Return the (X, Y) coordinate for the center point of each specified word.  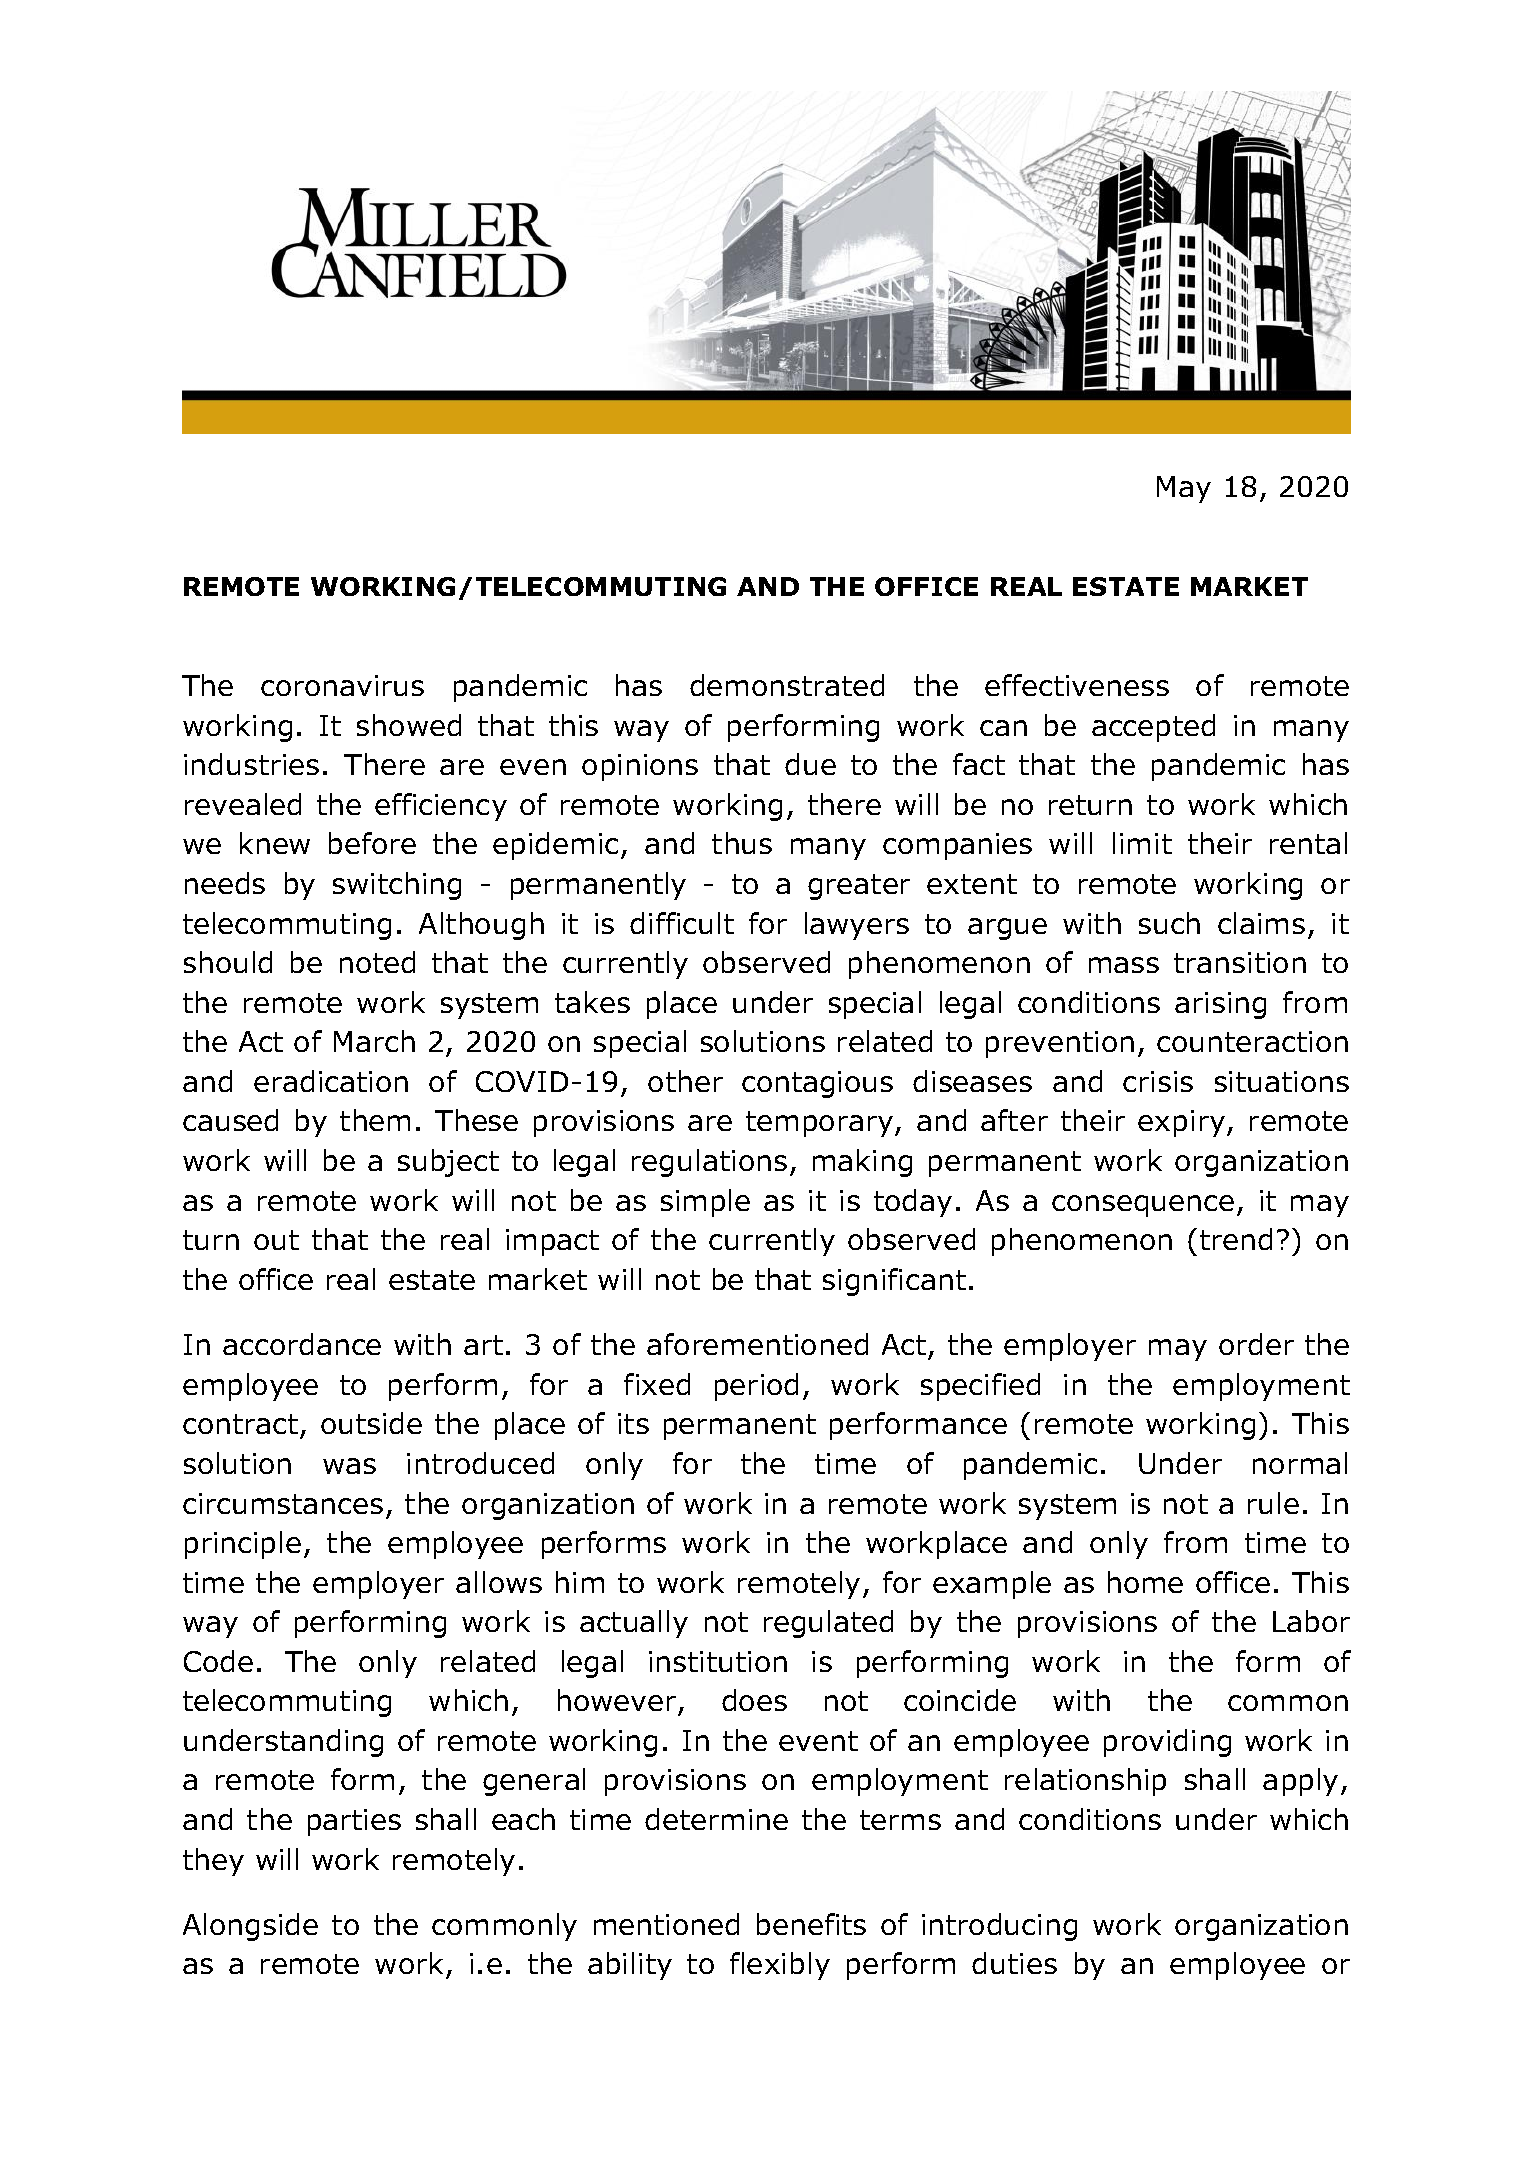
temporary (821, 1124)
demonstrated (787, 685)
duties (1014, 1963)
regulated (828, 1624)
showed (409, 725)
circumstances (283, 1503)
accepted (1153, 728)
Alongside (250, 1927)
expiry (1183, 1123)
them (375, 1120)
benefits (811, 1924)
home (1145, 1582)
